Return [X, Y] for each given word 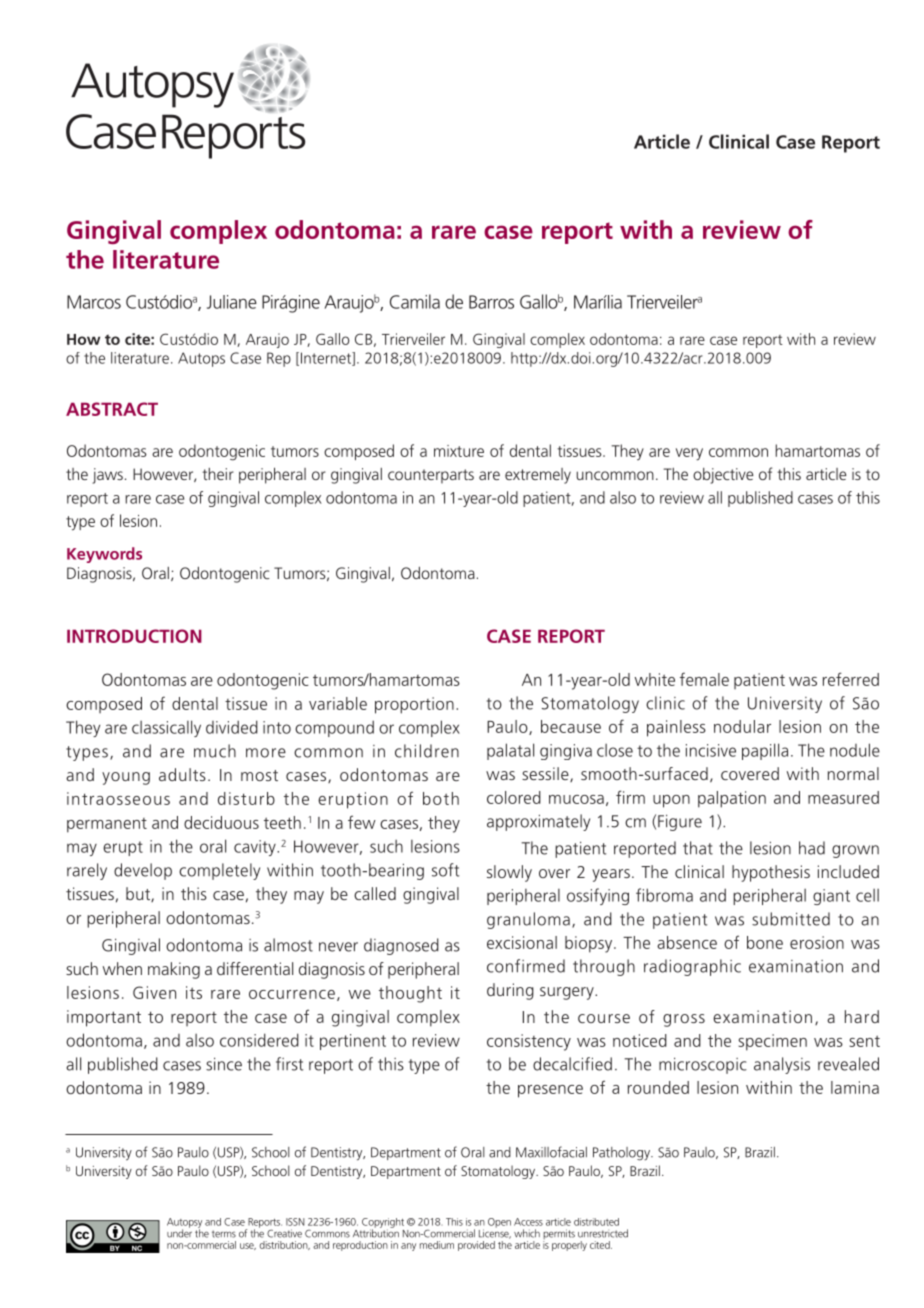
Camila [415, 301]
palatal [510, 751]
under [179, 1232]
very [689, 454]
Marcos [94, 302]
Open [499, 1223]
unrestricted [603, 1233]
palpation [732, 799]
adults [182, 774]
